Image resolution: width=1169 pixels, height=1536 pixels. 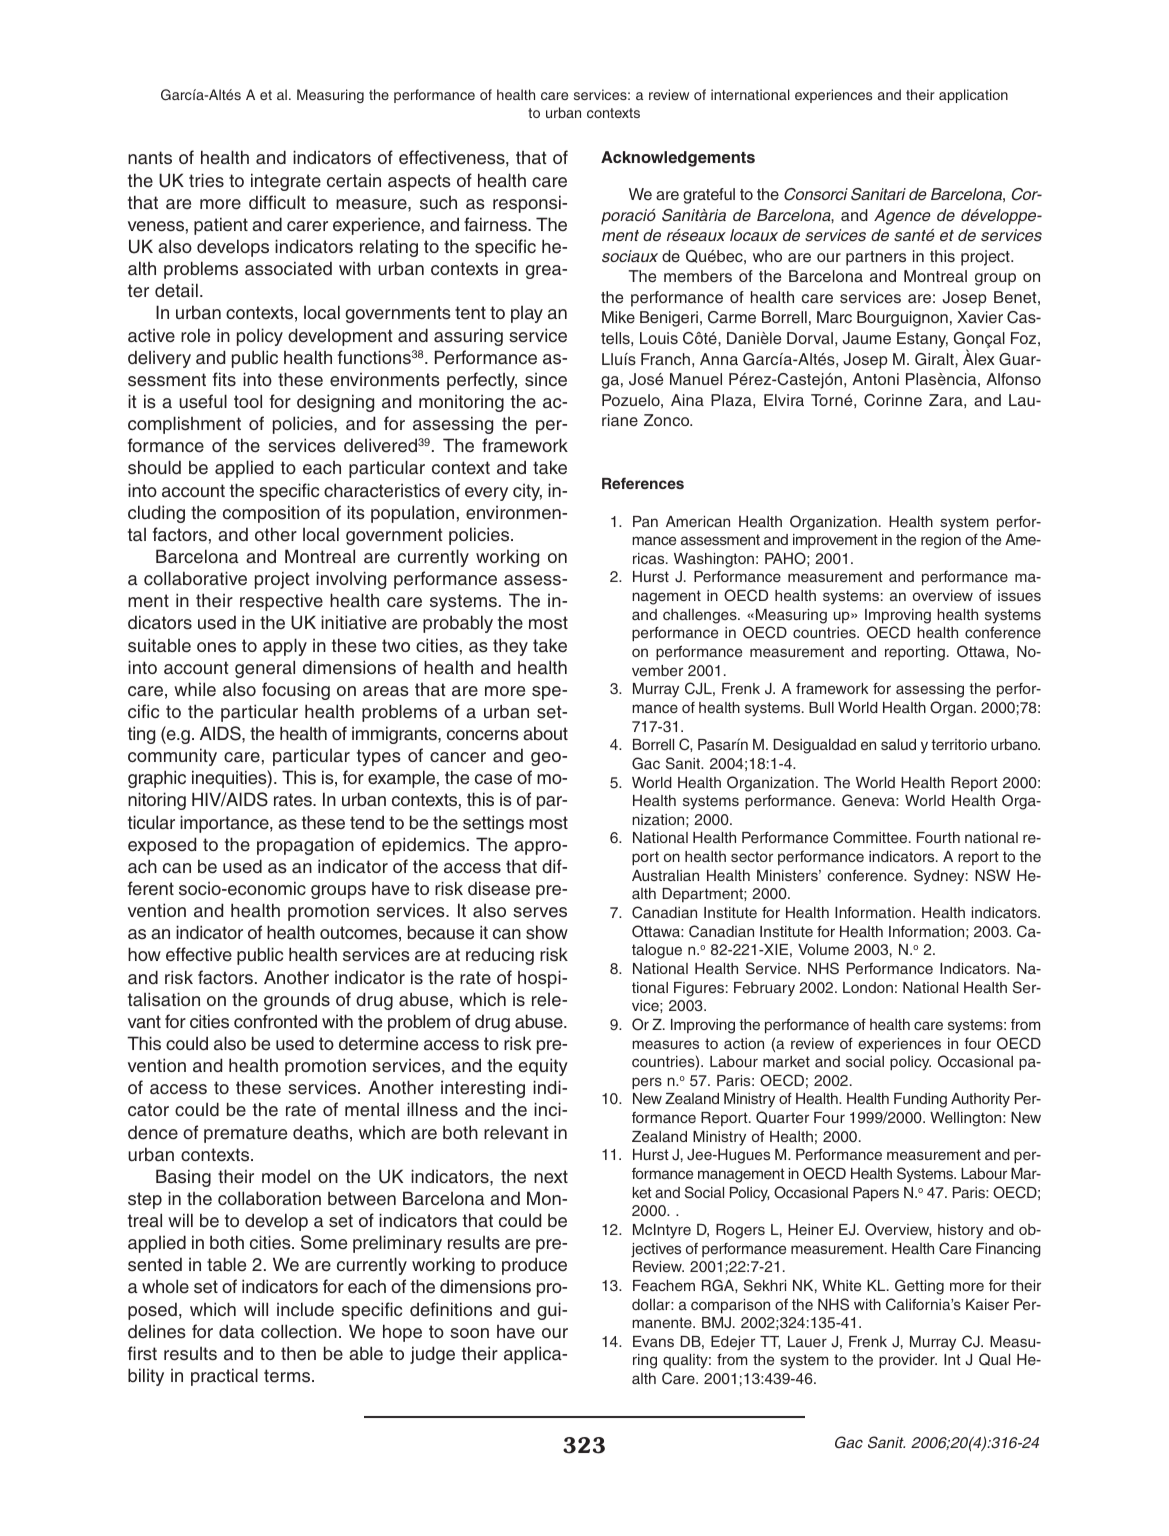 I want to click on fairness, so click(x=496, y=224).
